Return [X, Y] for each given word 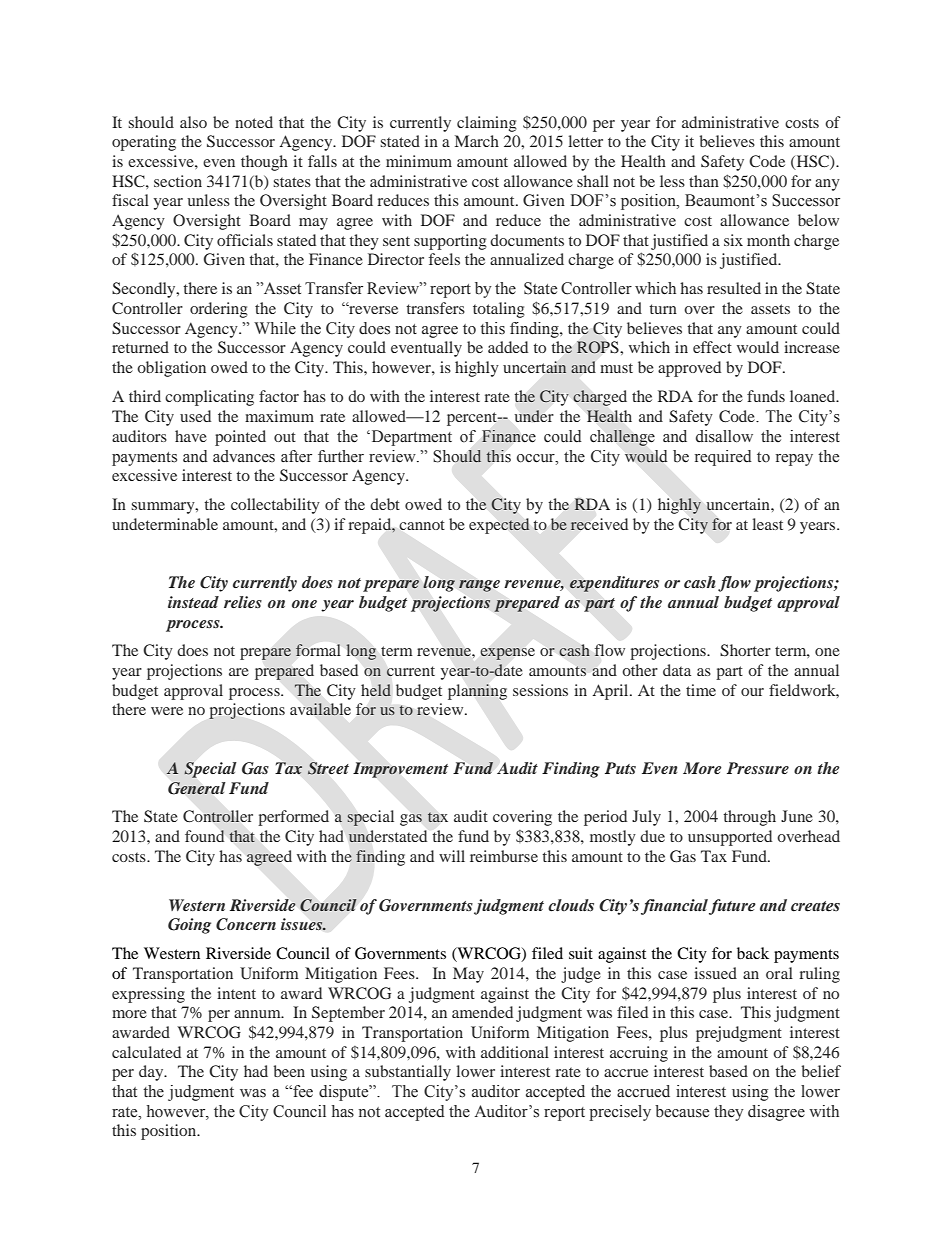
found [204, 836]
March [477, 141]
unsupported [730, 838]
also [193, 122]
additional [515, 1052]
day [152, 1073]
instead [193, 602]
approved [689, 369]
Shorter [745, 650]
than [704, 181]
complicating [209, 398]
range [479, 586]
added [508, 347]
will [452, 856]
